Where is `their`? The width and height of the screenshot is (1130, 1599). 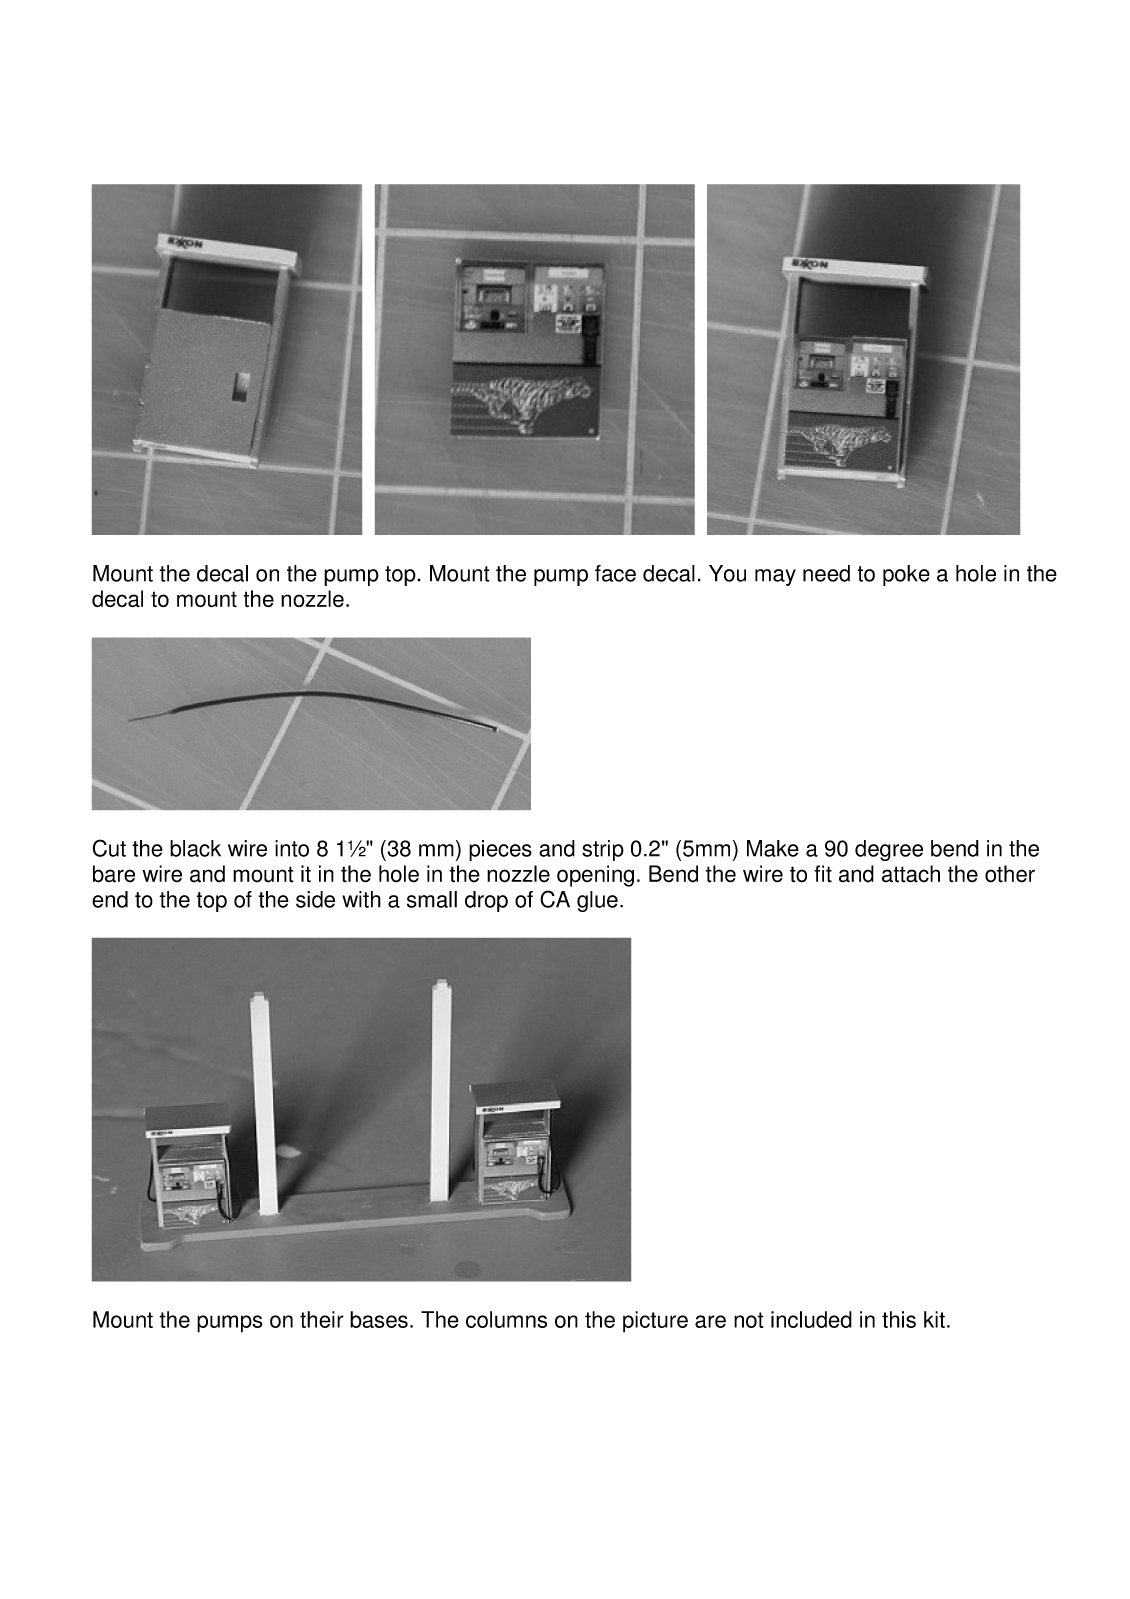
their is located at coordinates (322, 1319).
